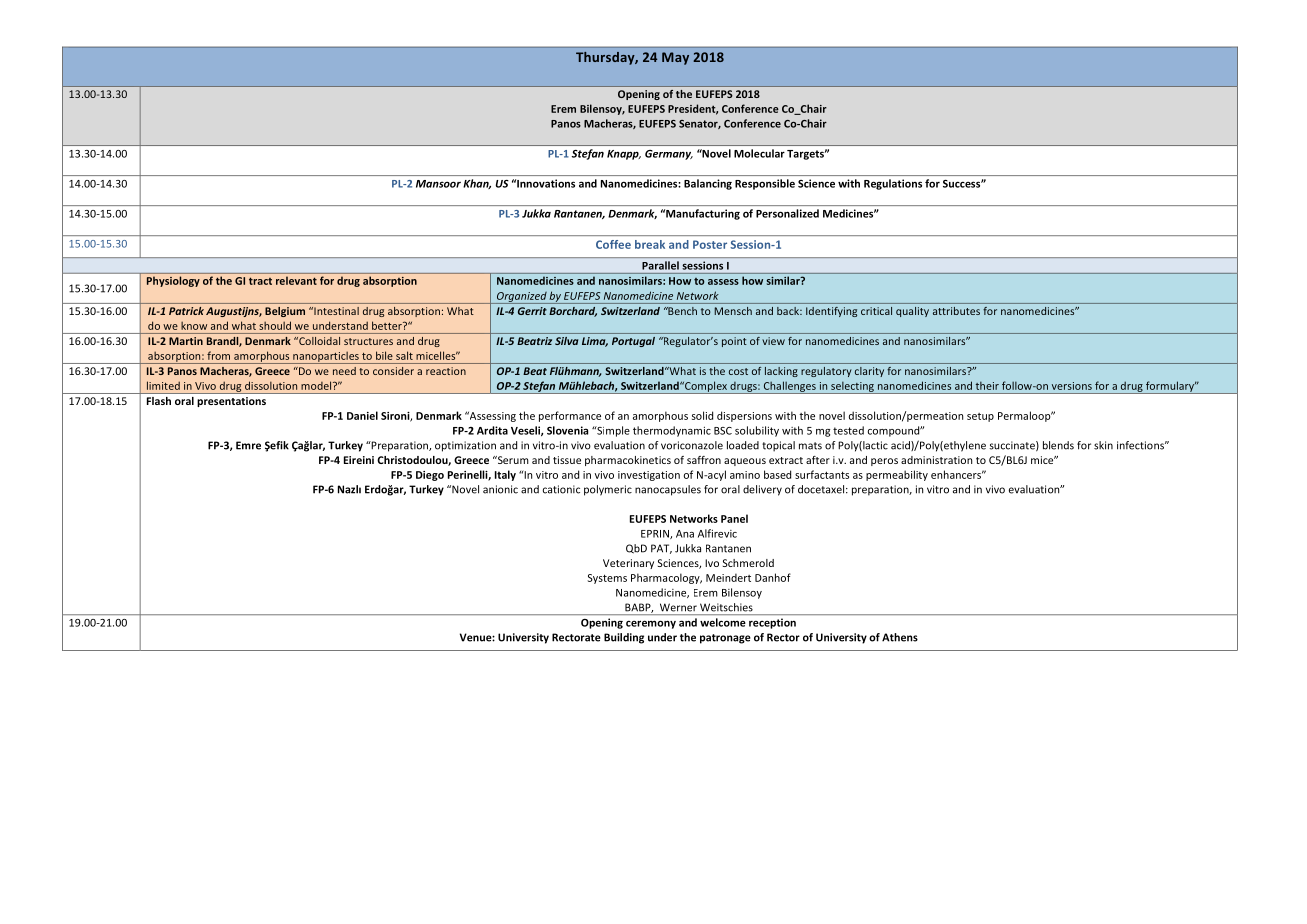 Image resolution: width=1307 pixels, height=924 pixels. I want to click on Building, so click(624, 638).
